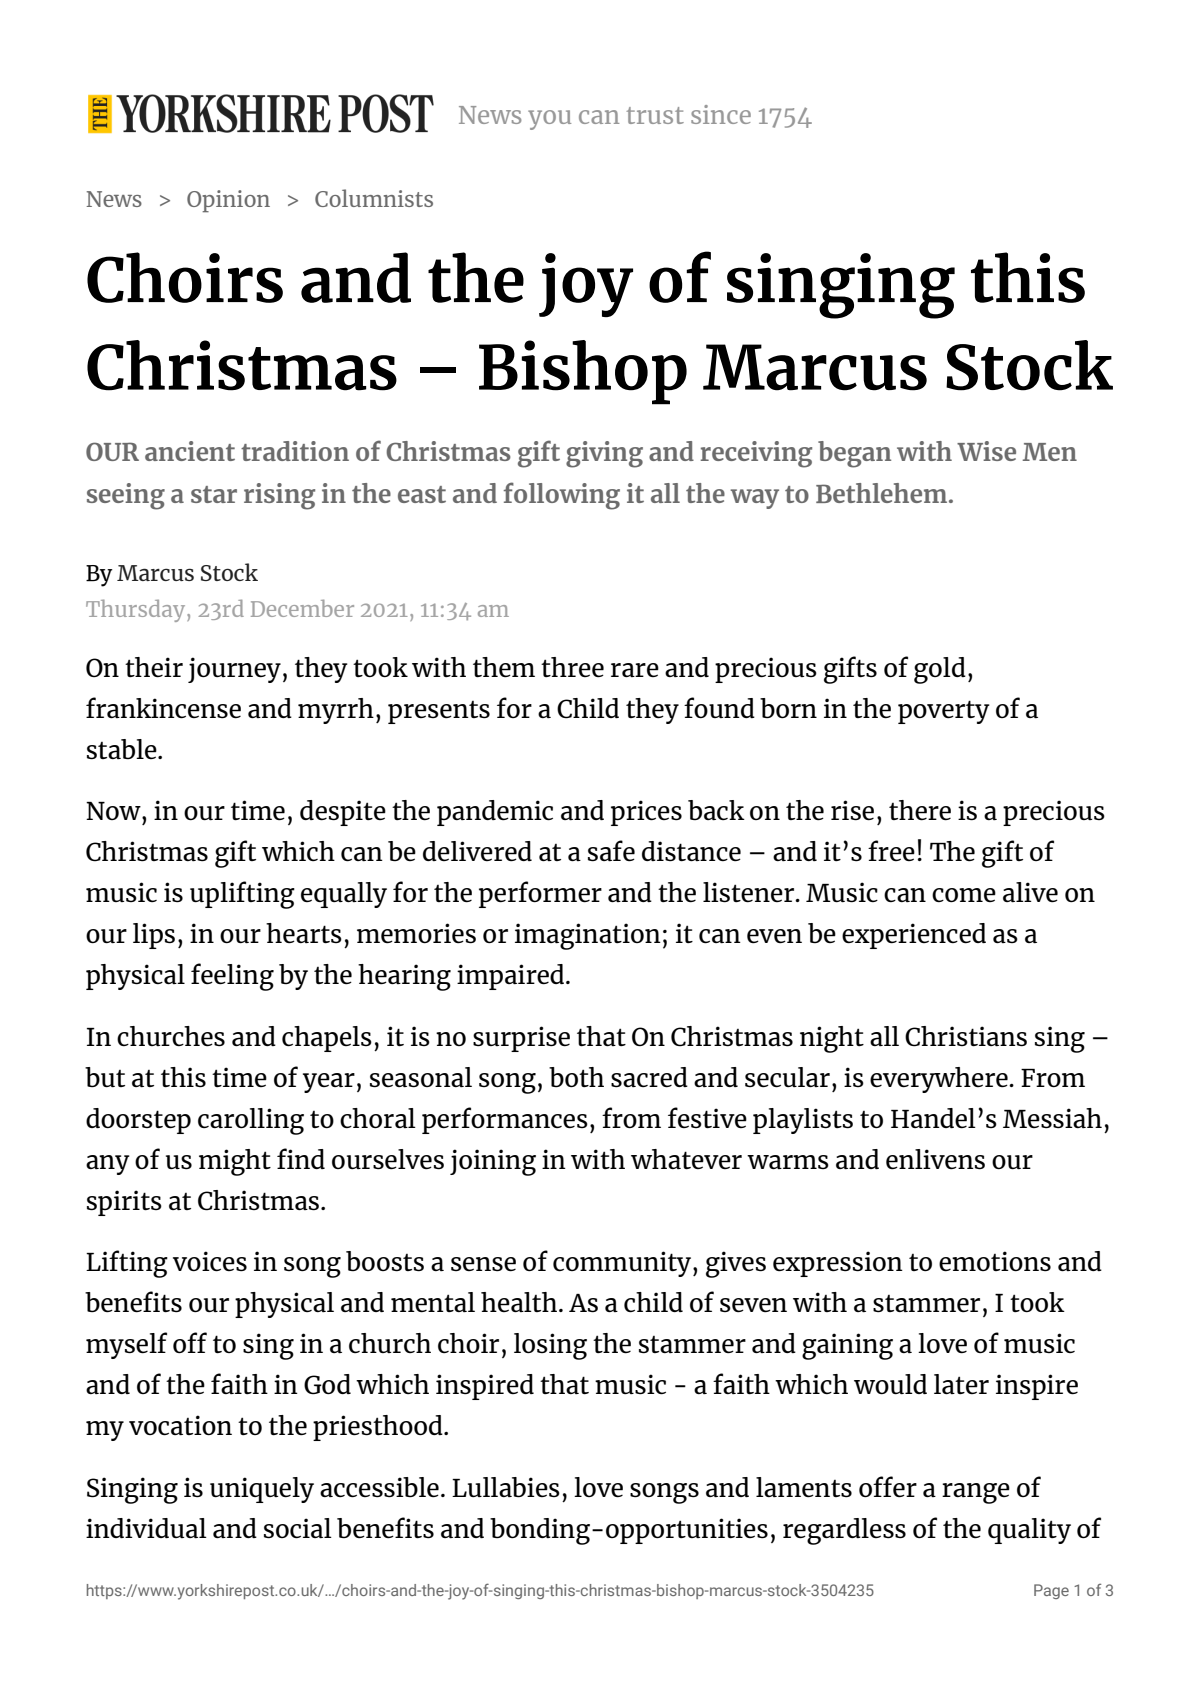 This image has width=1202, height=1698. What do you see at coordinates (721, 114) in the image?
I see `since` at bounding box center [721, 114].
